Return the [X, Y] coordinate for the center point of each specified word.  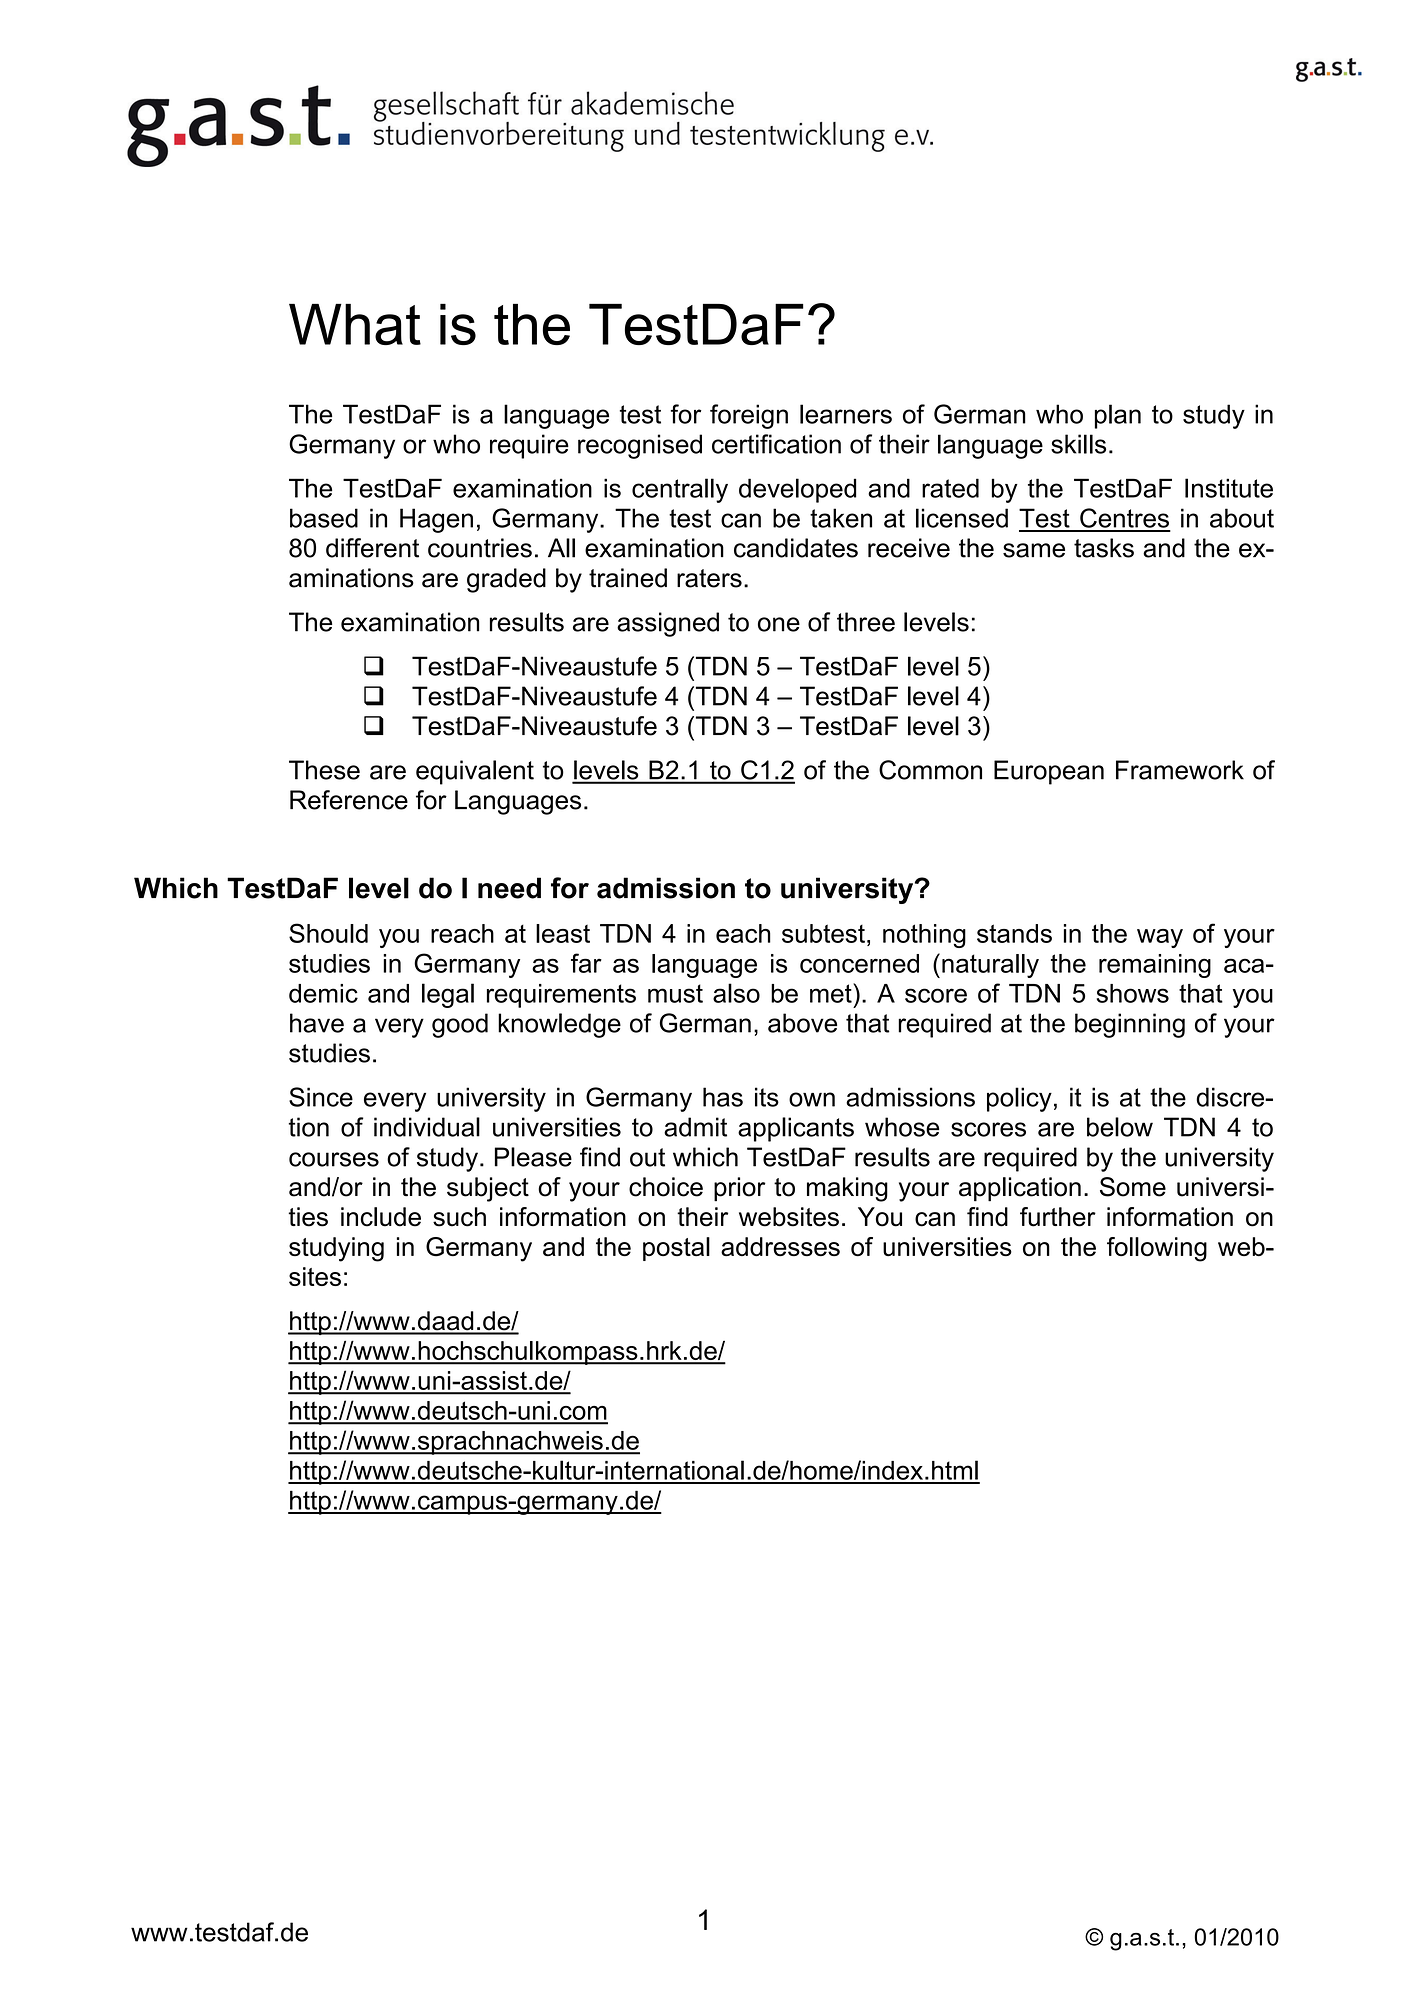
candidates [796, 548]
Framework [1180, 770]
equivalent [475, 772]
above [802, 1023]
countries [480, 548]
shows [1133, 993]
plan [1118, 416]
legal [448, 995]
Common [930, 770]
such [459, 1217]
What [355, 324]
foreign [749, 416]
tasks [1104, 548]
